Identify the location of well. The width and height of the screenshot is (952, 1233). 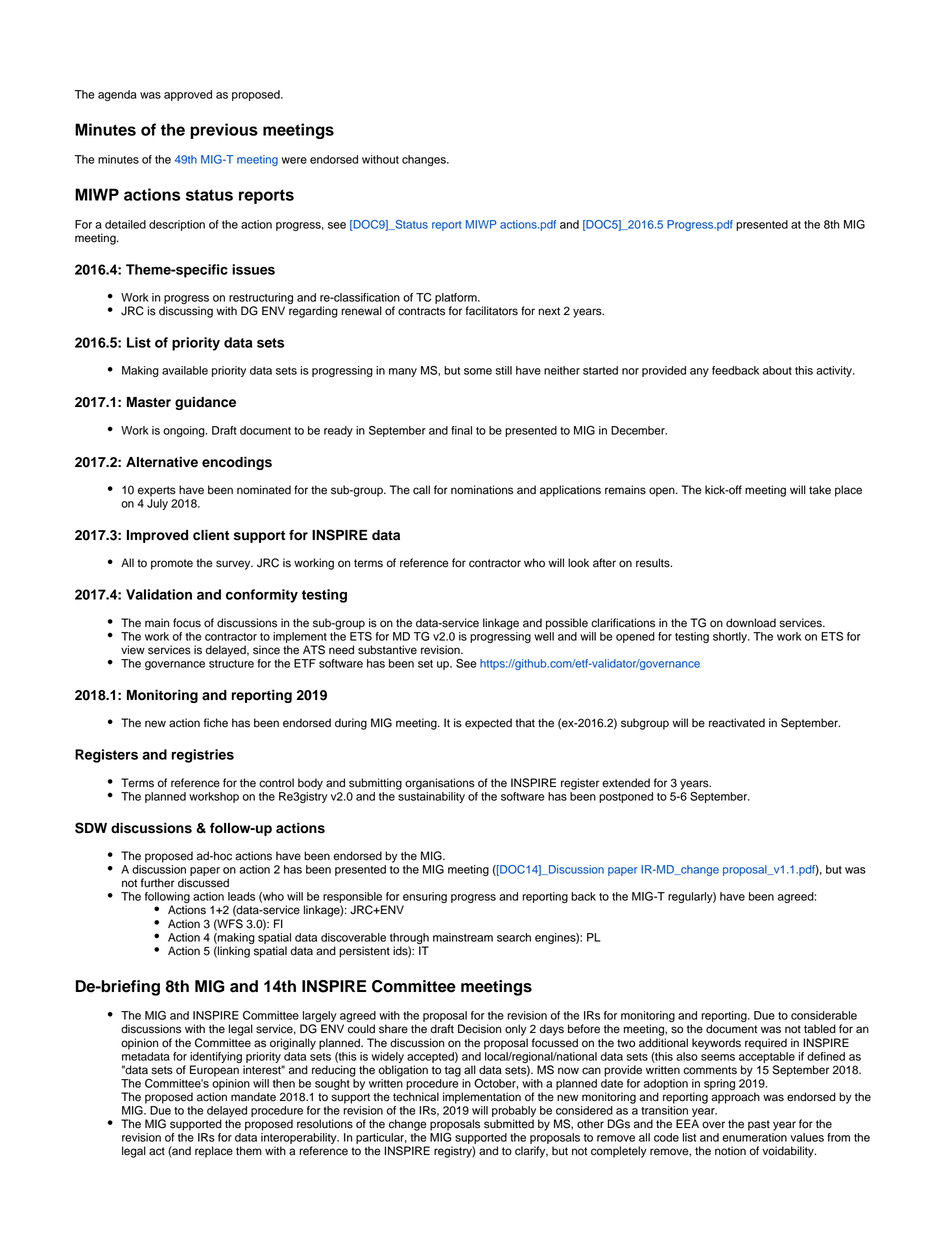
(544, 636).
